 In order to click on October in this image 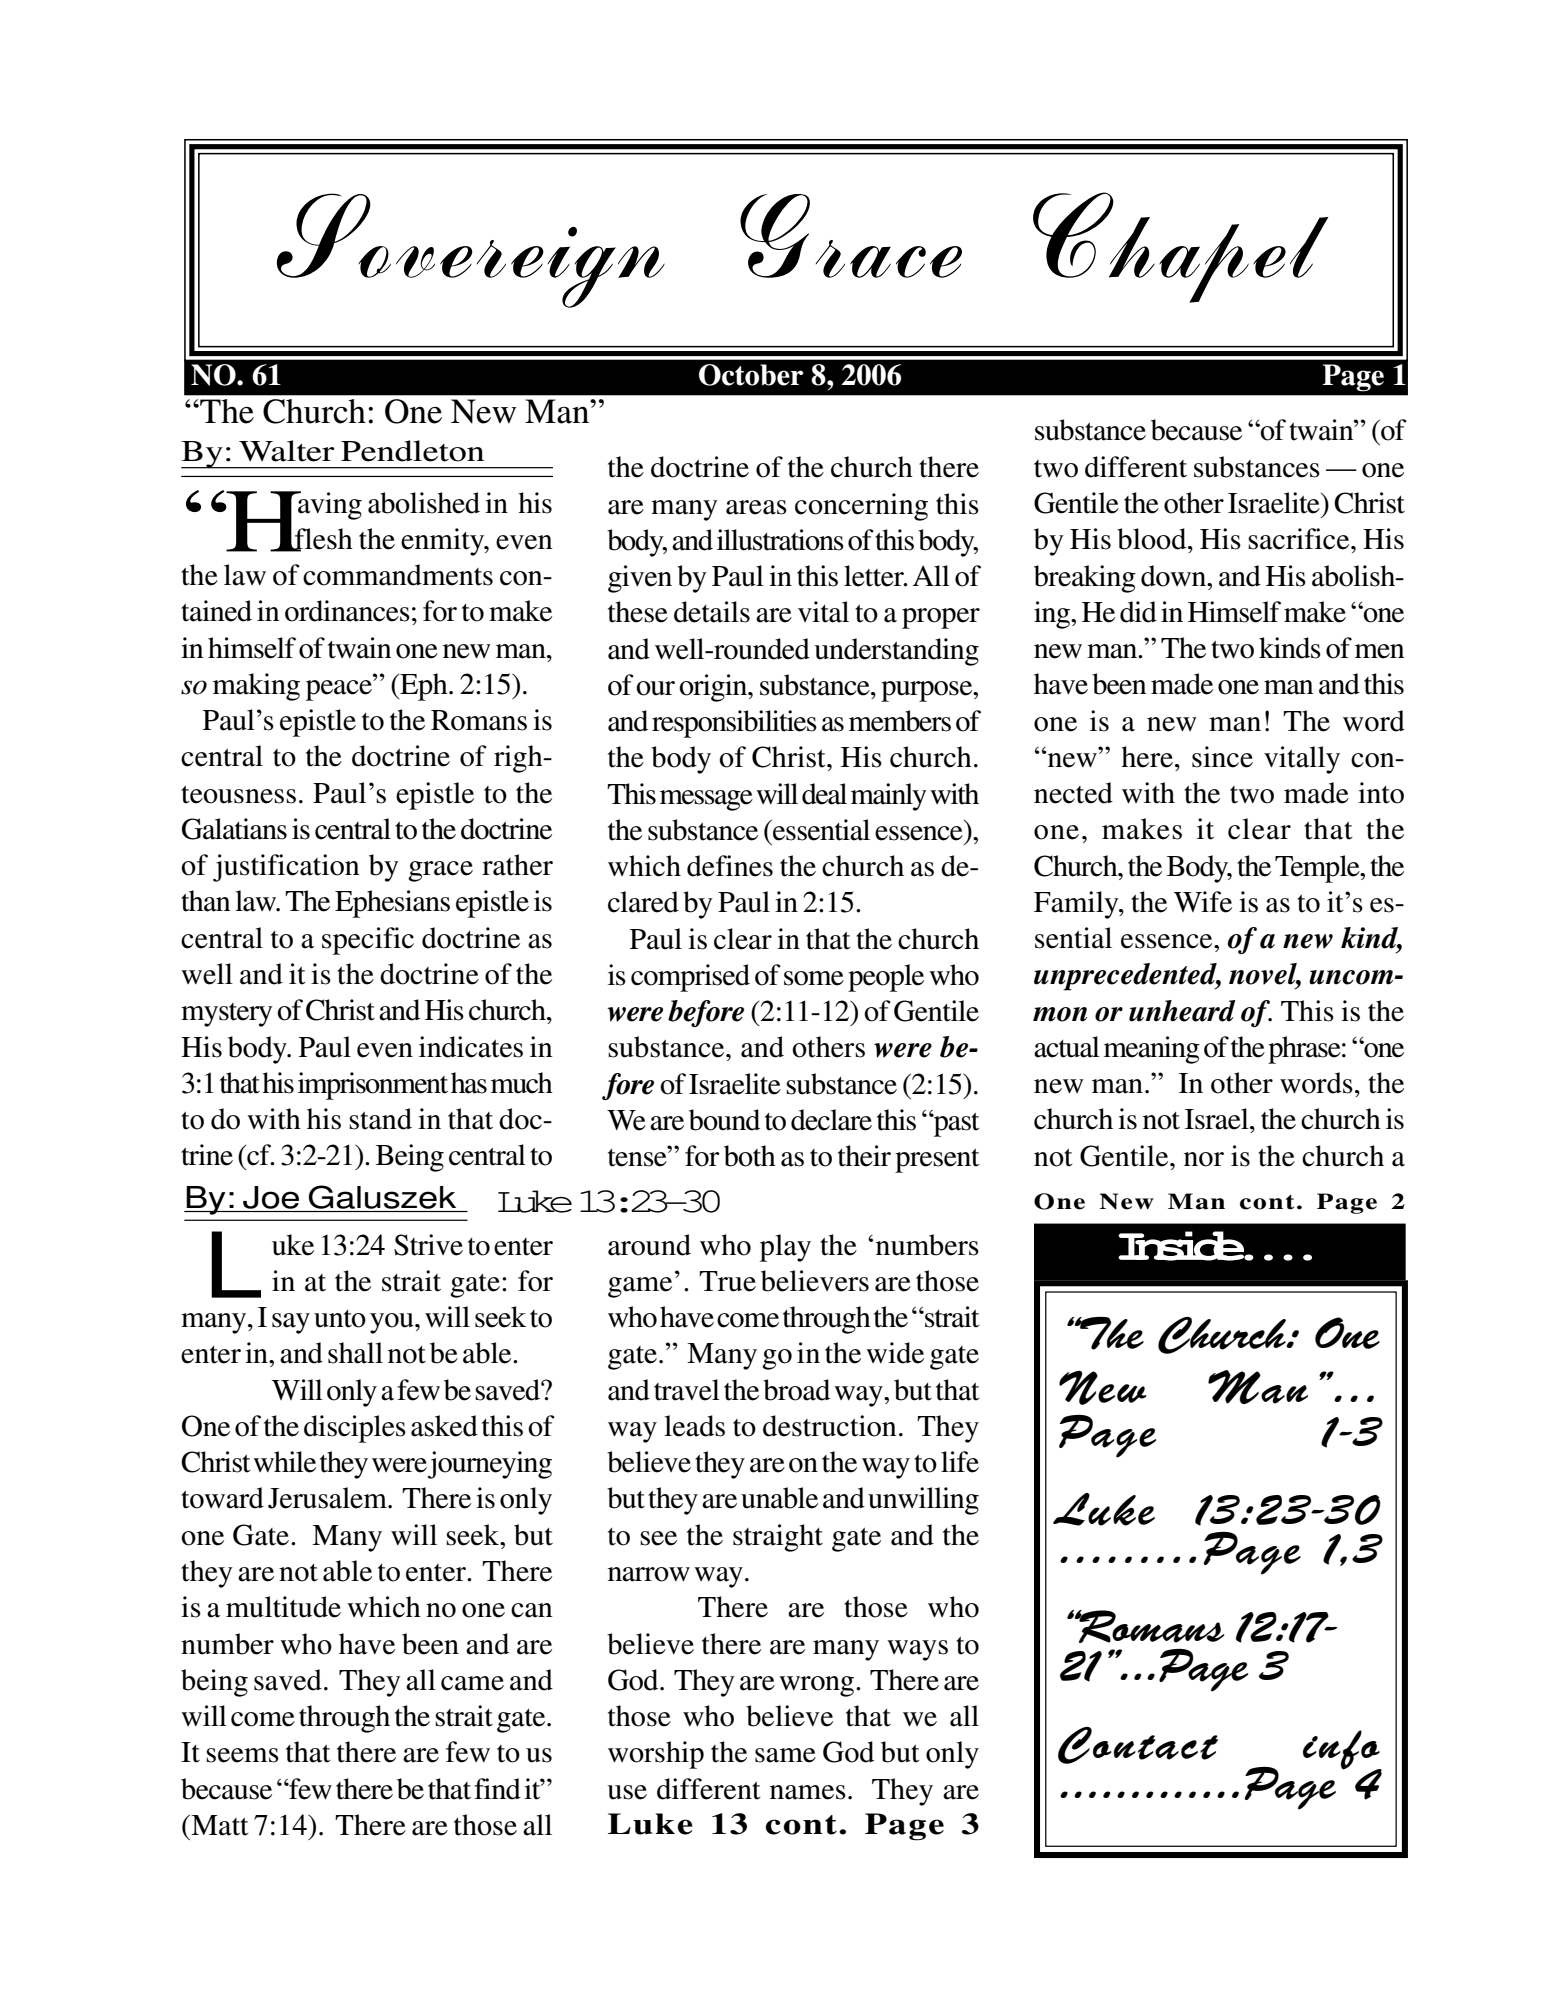, I will do `click(751, 375)`.
